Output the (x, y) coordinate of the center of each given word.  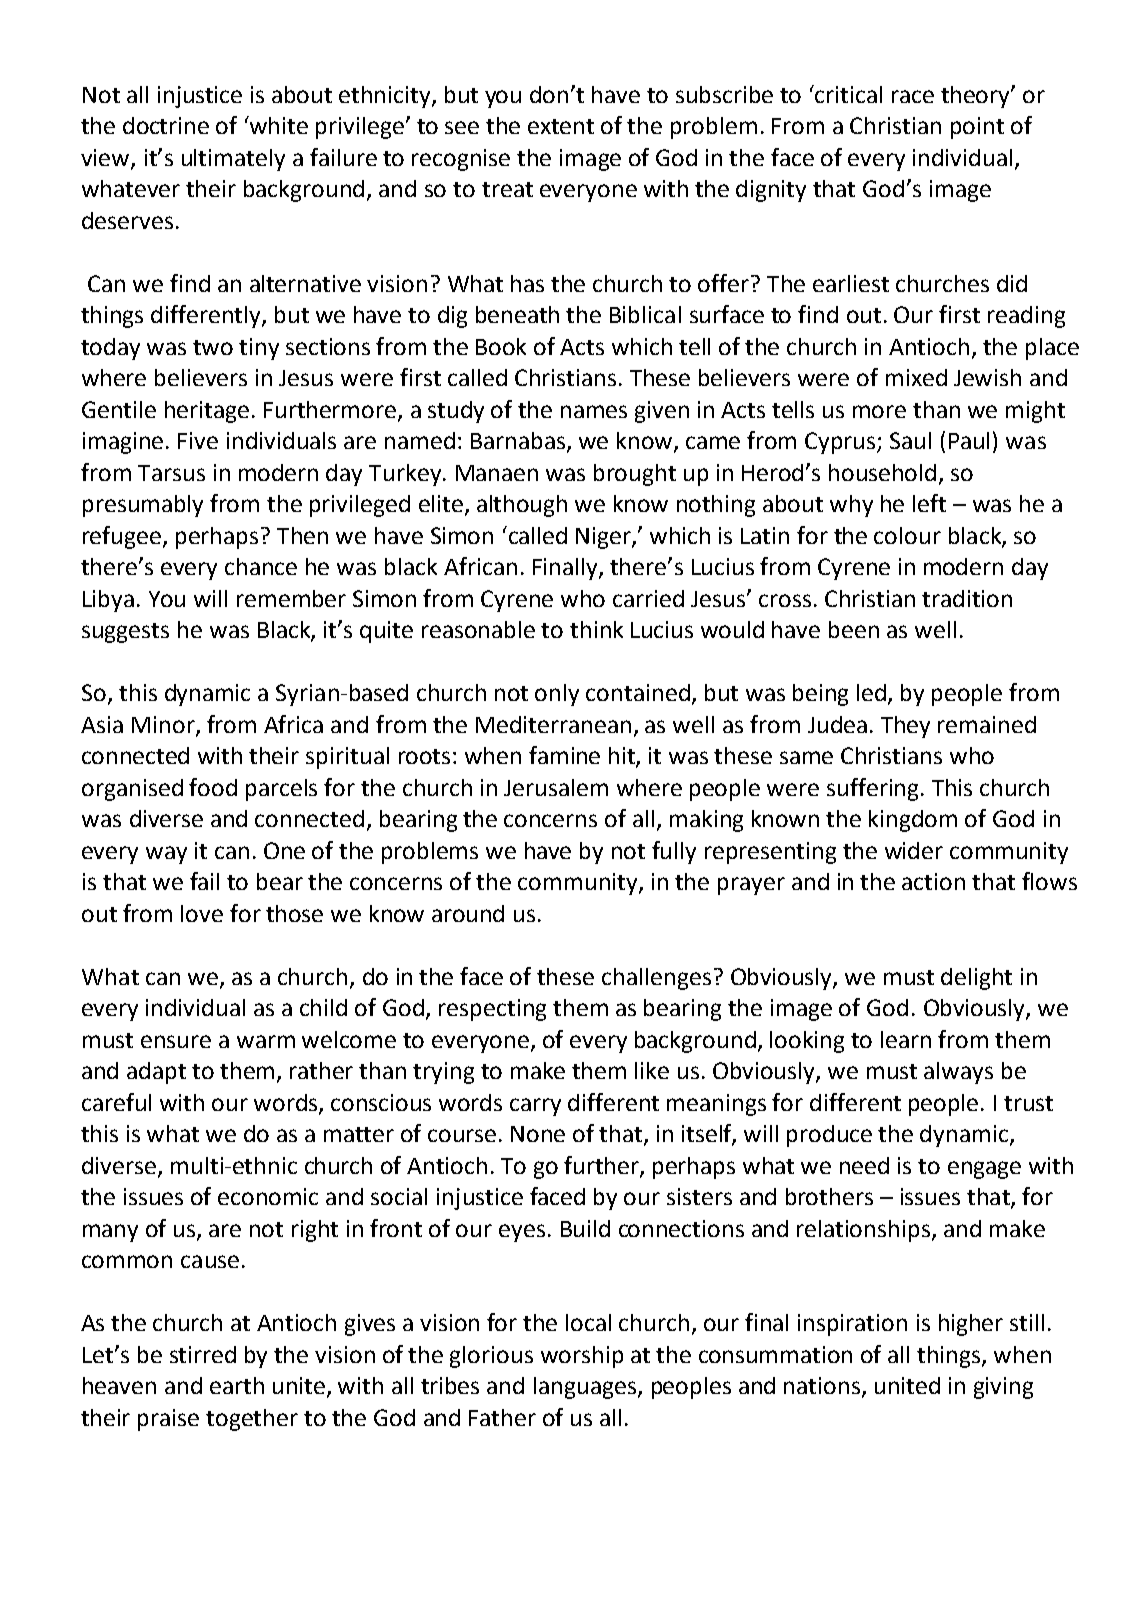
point (977, 128)
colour (907, 535)
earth (237, 1385)
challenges (656, 979)
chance (261, 566)
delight (976, 979)
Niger (604, 538)
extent (561, 126)
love (202, 913)
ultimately (233, 160)
